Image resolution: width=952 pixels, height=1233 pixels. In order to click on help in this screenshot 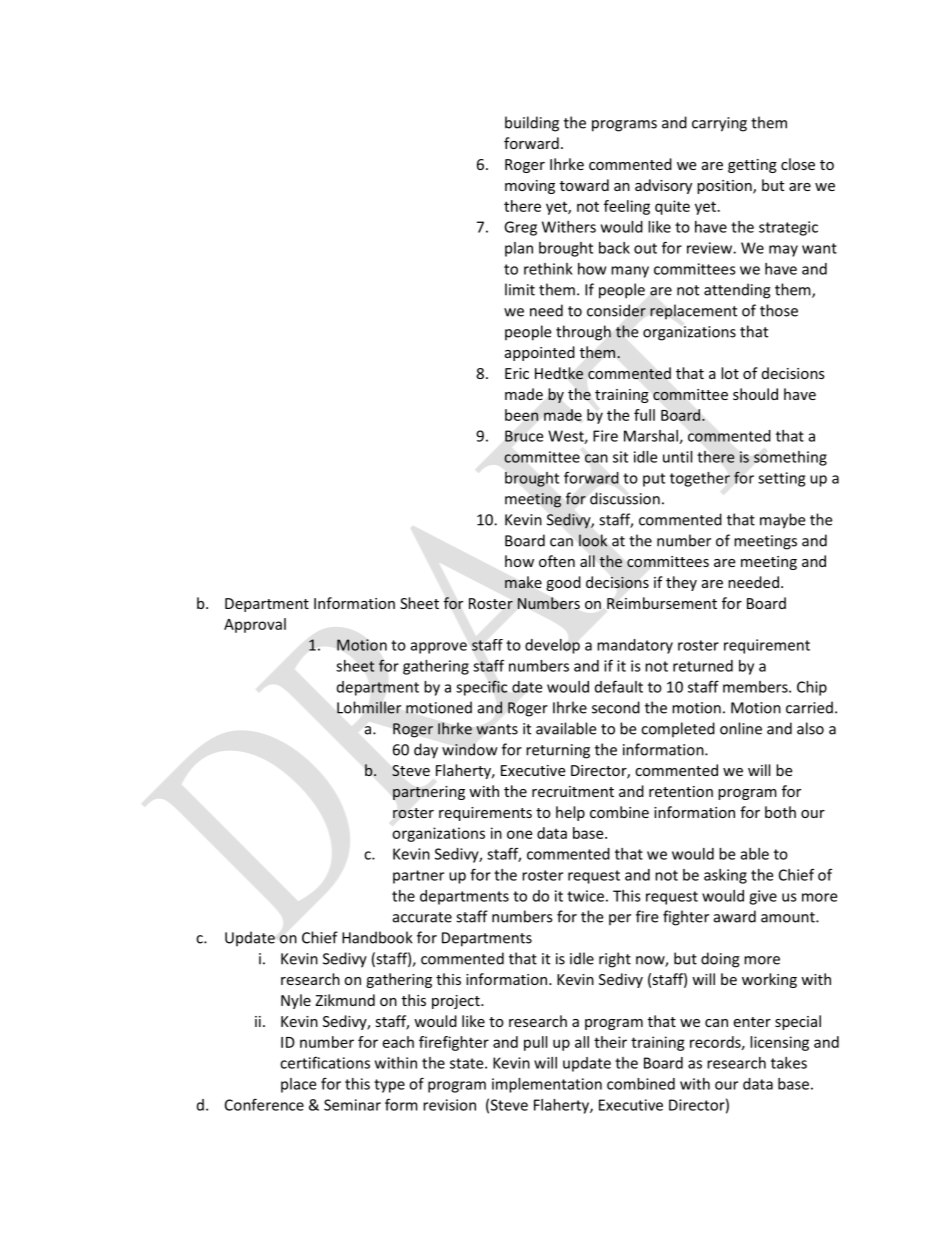, I will do `click(570, 813)`.
